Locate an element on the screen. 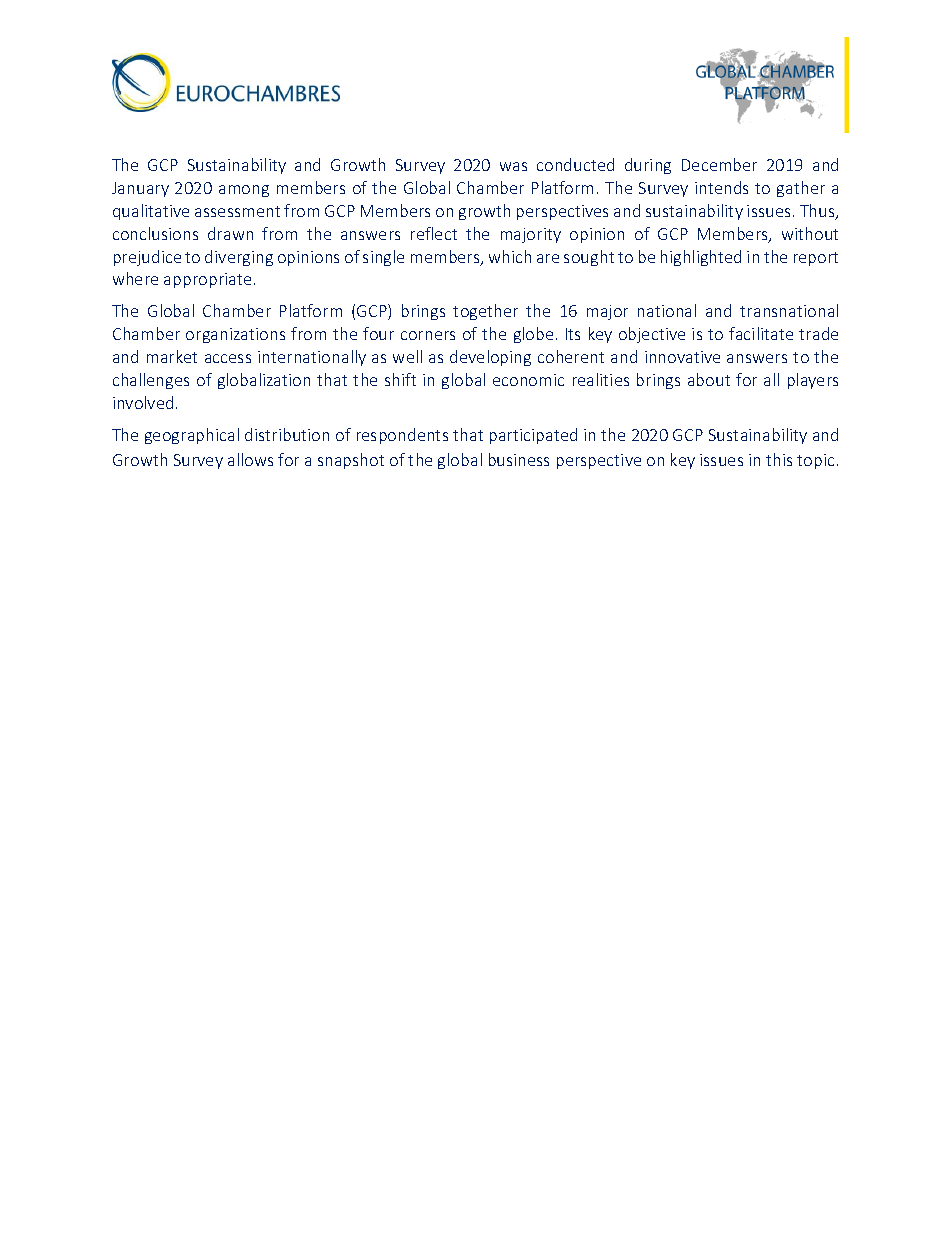 The height and width of the screenshot is (1233, 952). facilitate is located at coordinates (761, 333).
